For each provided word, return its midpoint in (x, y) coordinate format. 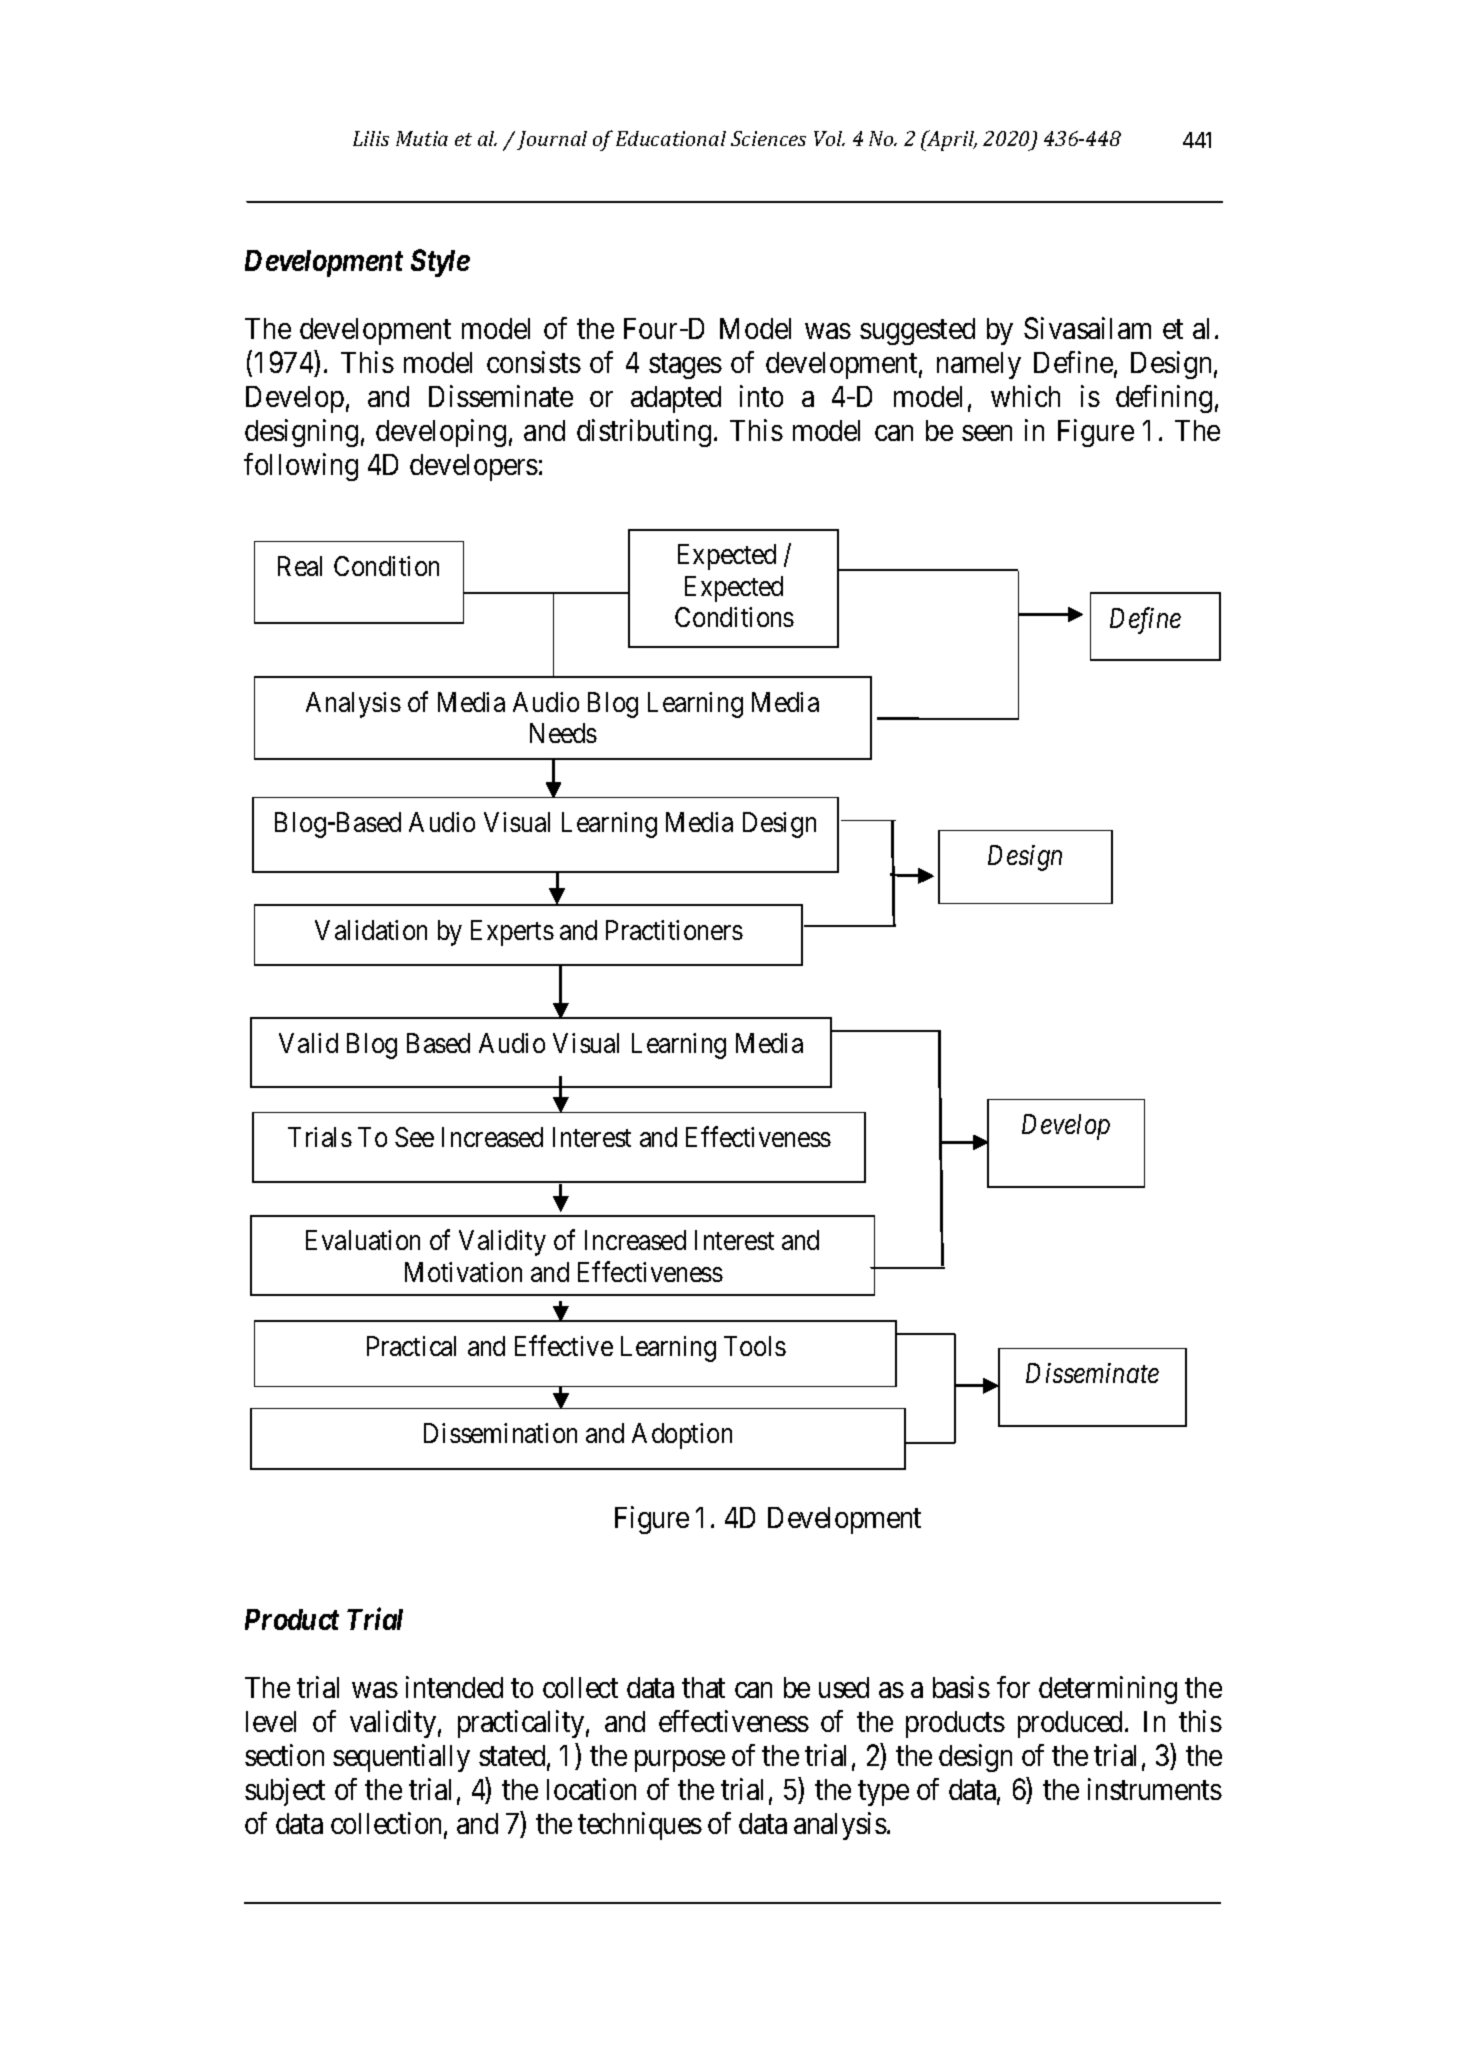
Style (440, 263)
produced (1072, 1724)
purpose (680, 1761)
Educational (671, 138)
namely (979, 365)
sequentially (401, 1758)
